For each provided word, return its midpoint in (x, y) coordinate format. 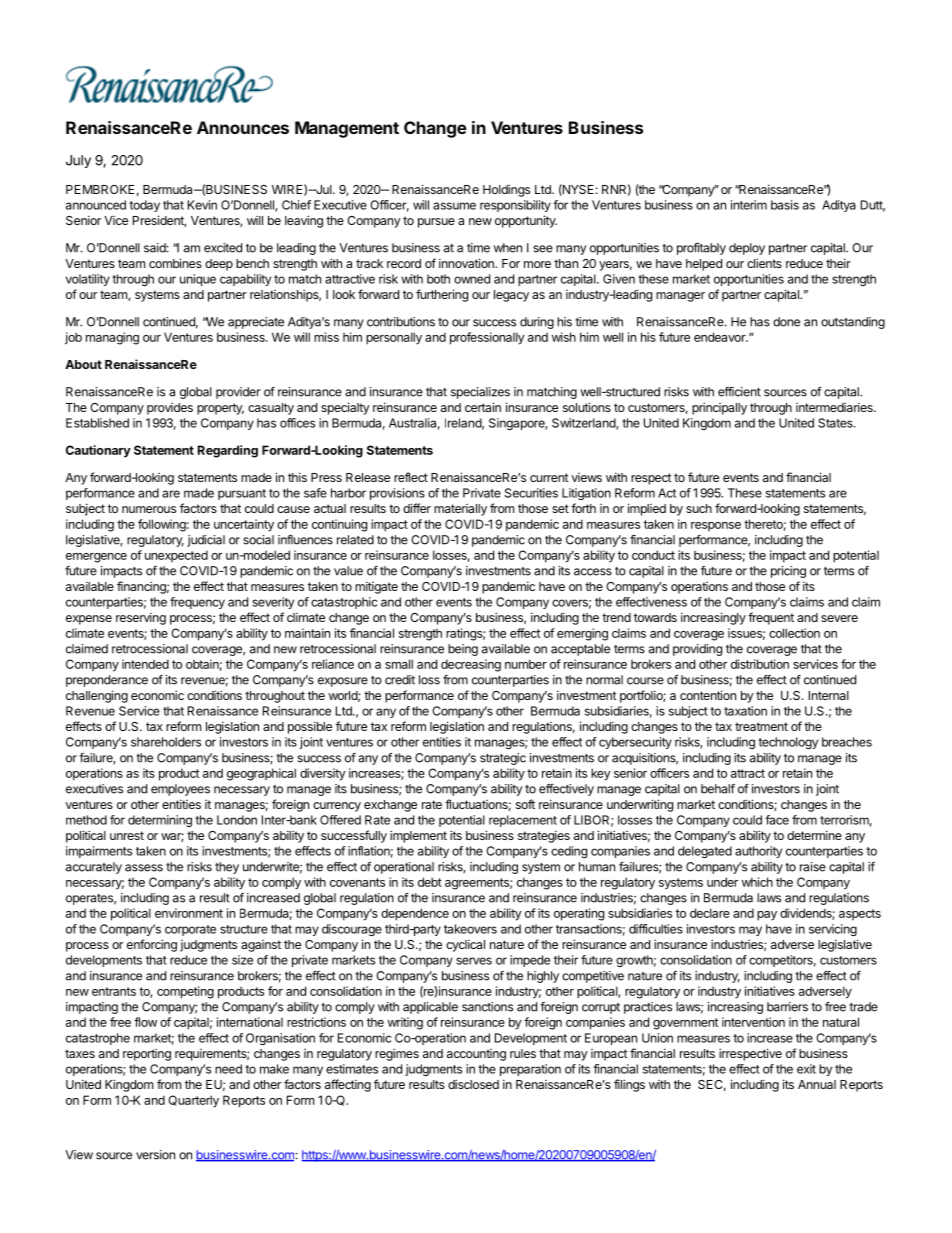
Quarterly (193, 1101)
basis (785, 205)
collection (794, 633)
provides (170, 409)
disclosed (473, 1084)
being (463, 650)
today (144, 206)
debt (430, 882)
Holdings (506, 190)
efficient (739, 392)
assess (144, 868)
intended (145, 664)
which (757, 882)
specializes (480, 393)
